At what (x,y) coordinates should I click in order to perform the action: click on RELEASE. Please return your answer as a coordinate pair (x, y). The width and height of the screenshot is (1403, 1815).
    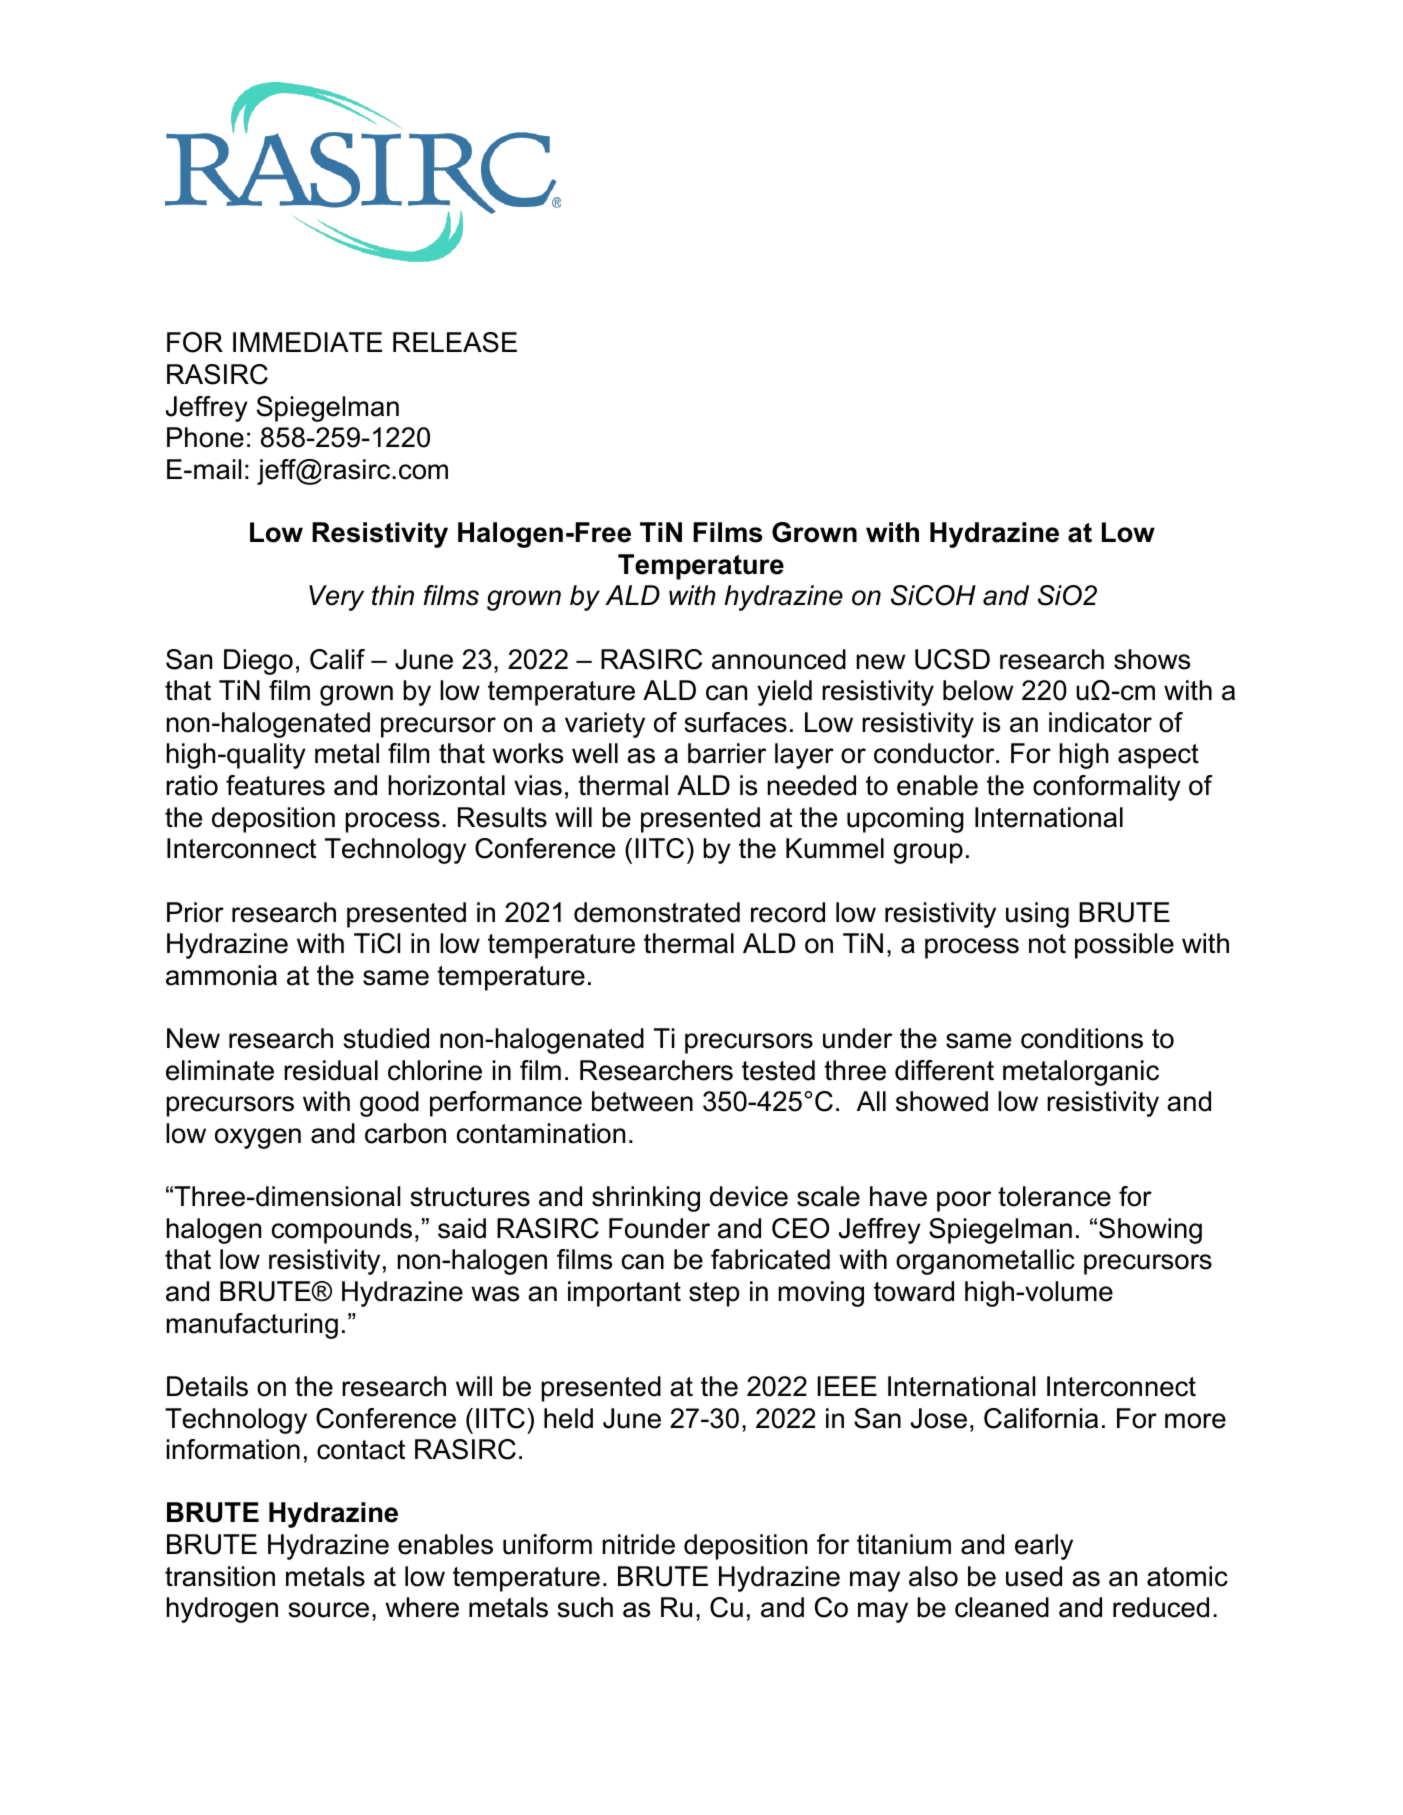
    Looking at the image, I should click on (455, 342).
